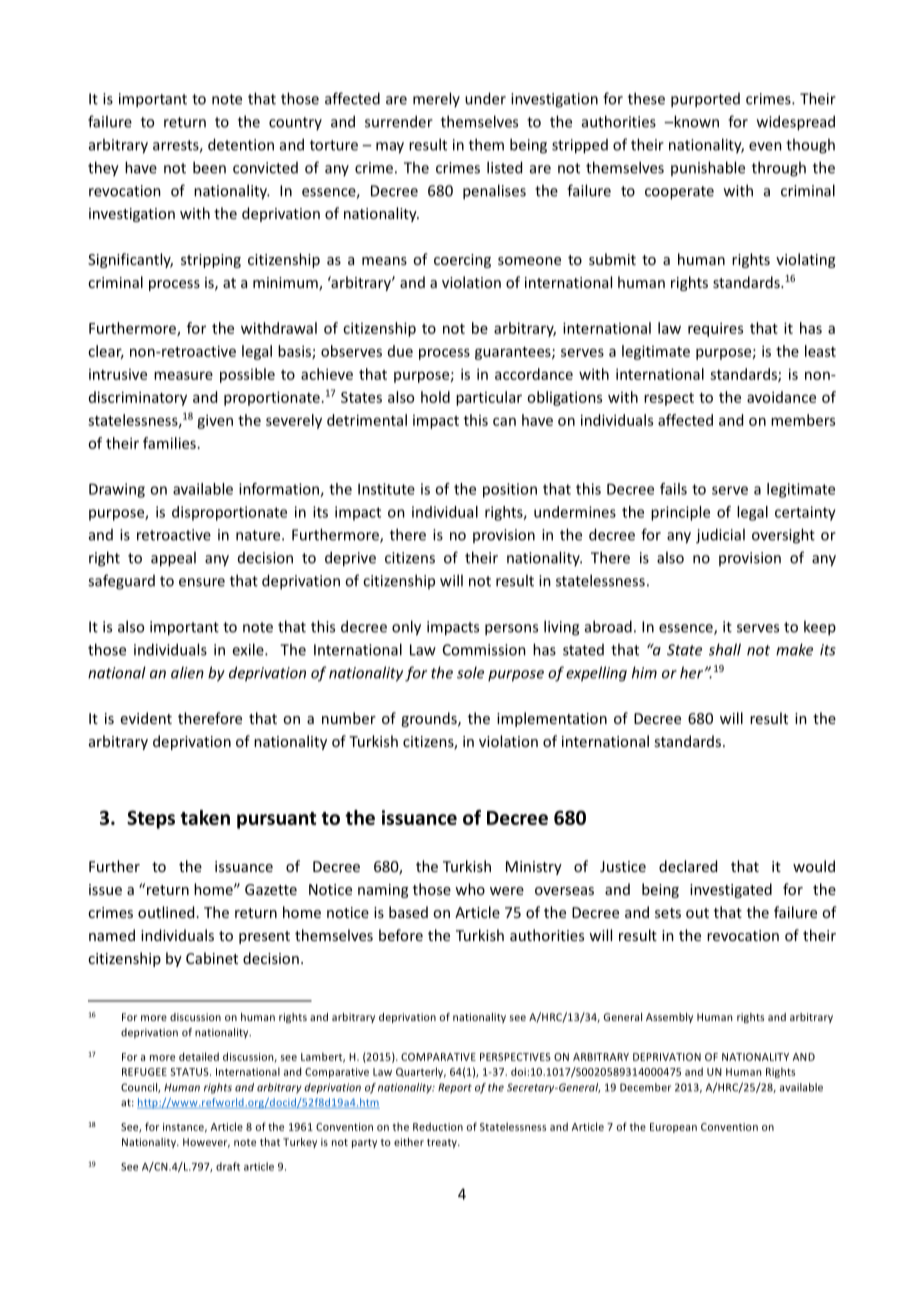 The image size is (924, 1308). I want to click on even, so click(765, 146).
